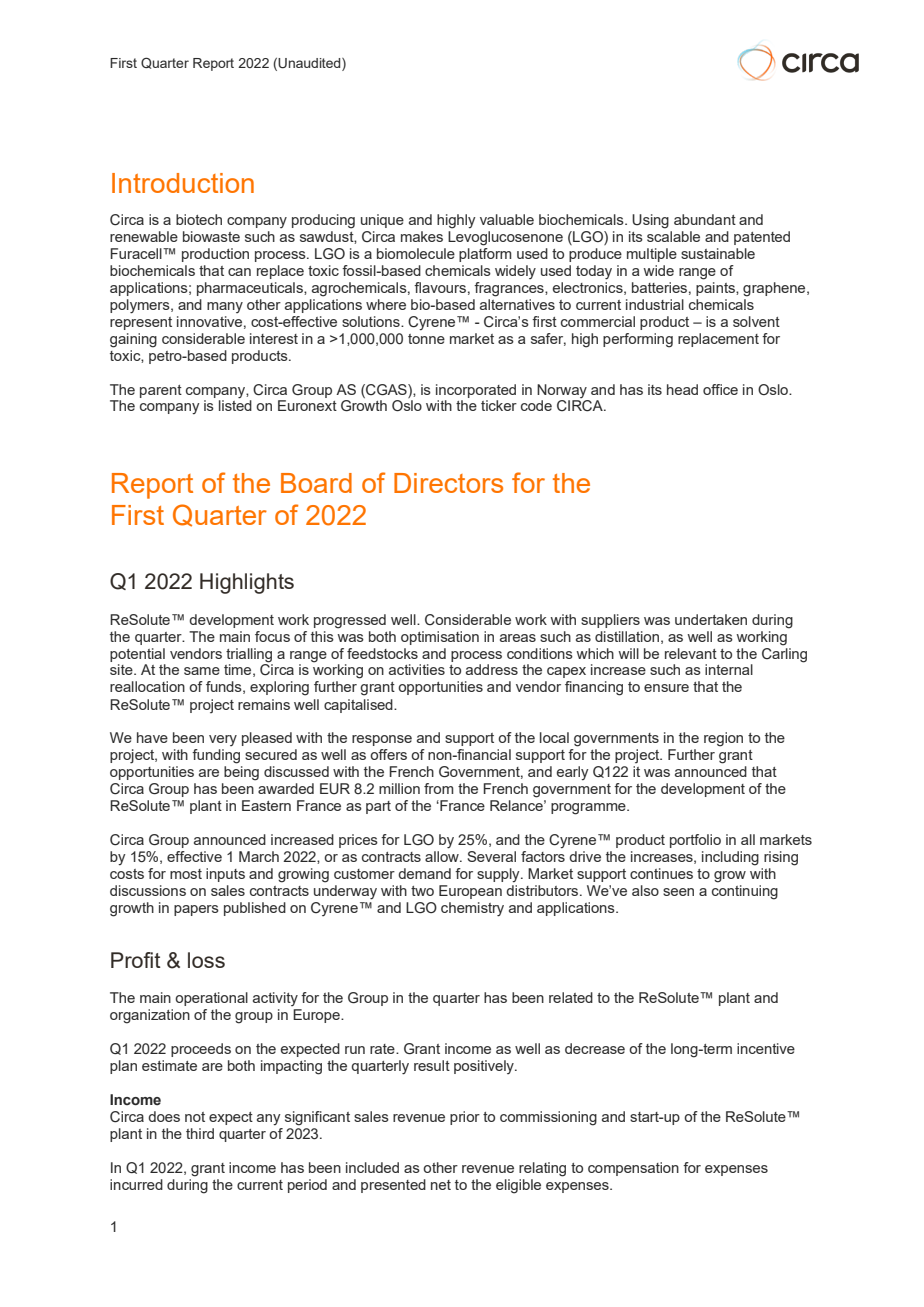  What do you see at coordinates (186, 874) in the screenshot?
I see `most` at bounding box center [186, 874].
